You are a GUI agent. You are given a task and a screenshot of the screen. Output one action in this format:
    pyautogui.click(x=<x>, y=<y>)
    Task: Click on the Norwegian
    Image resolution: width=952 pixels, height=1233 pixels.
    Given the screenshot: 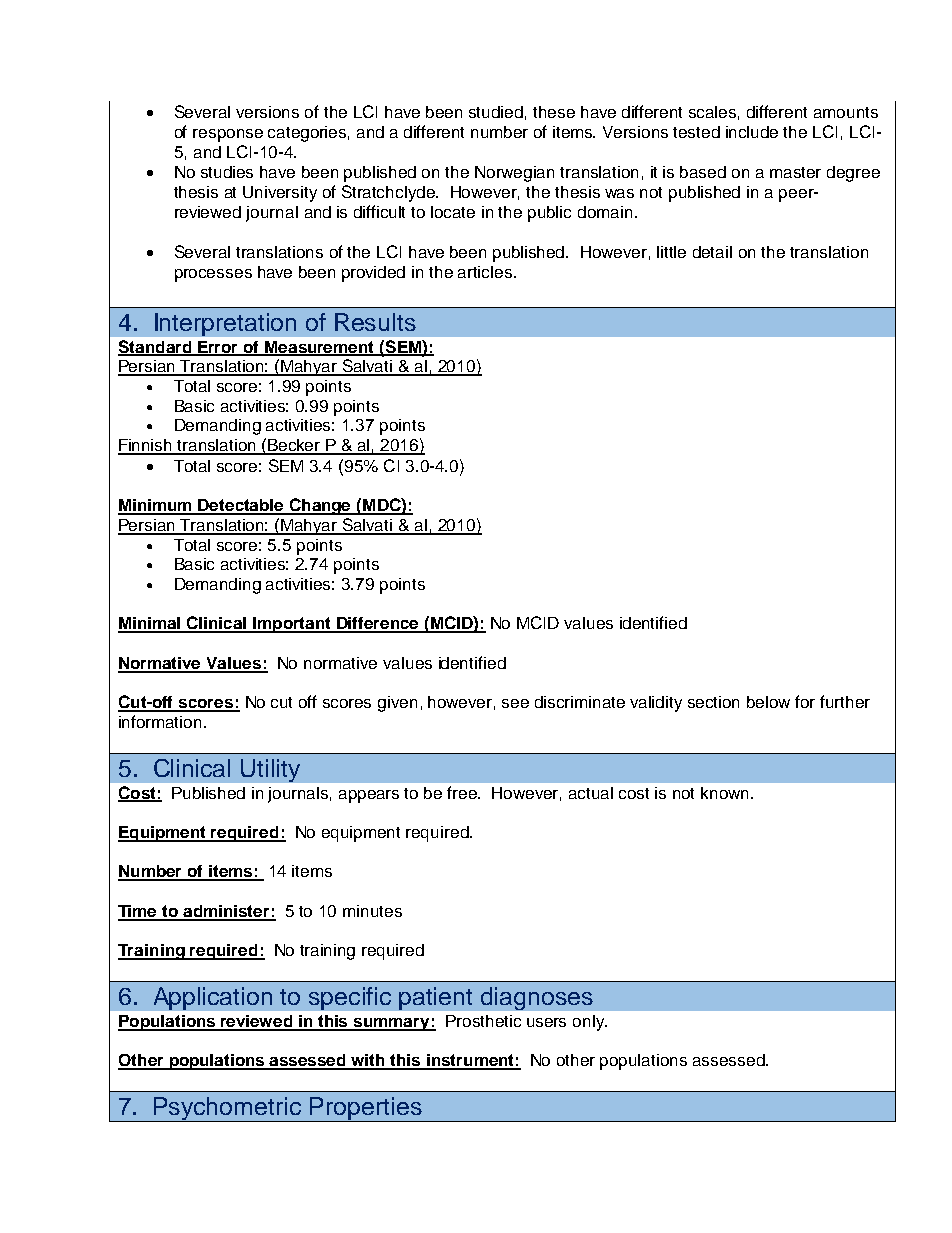 What is the action you would take?
    pyautogui.click(x=514, y=174)
